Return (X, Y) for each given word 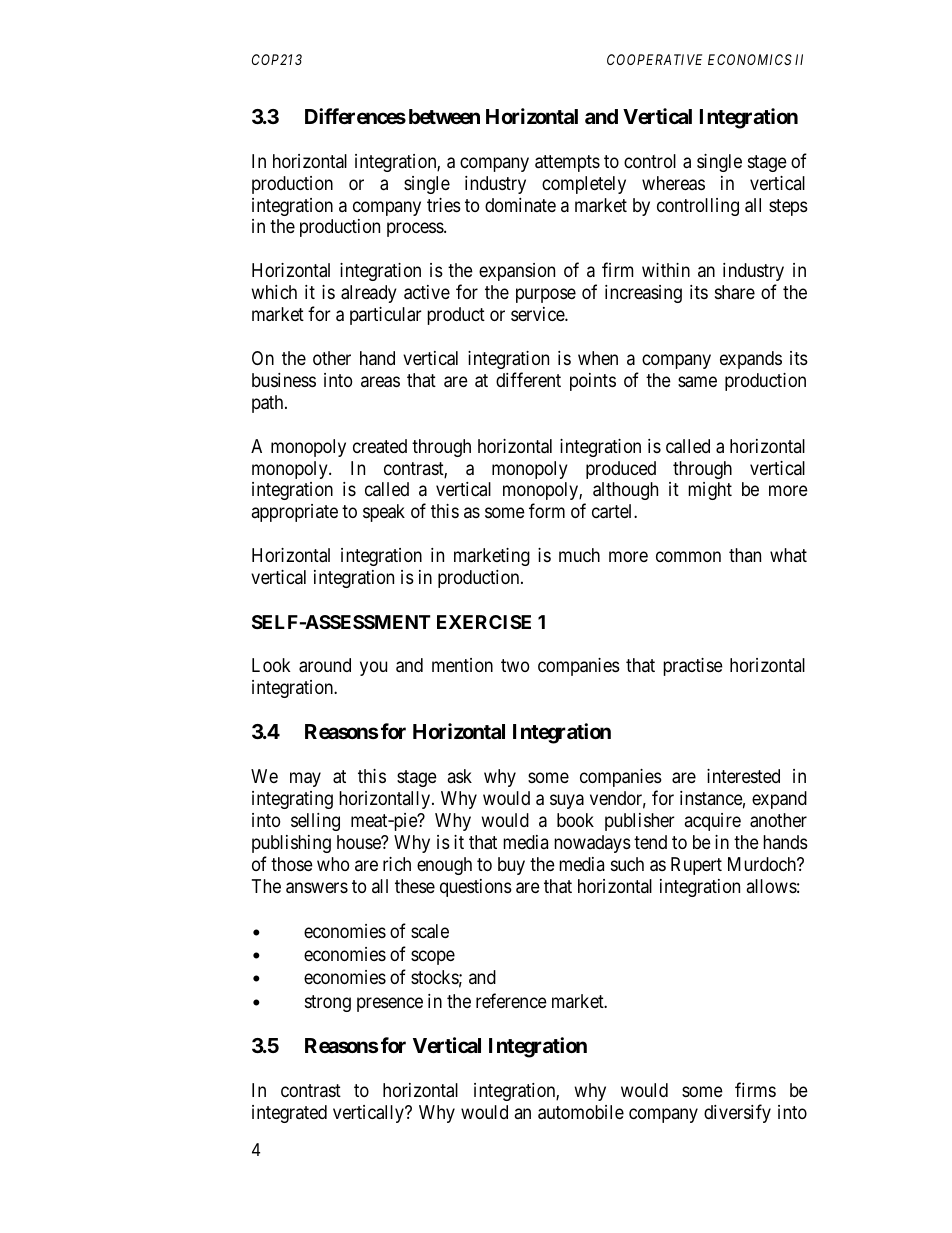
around (325, 665)
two (515, 665)
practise (693, 667)
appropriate (295, 513)
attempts (567, 163)
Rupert (696, 866)
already (369, 294)
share (735, 292)
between (444, 116)
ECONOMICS (750, 59)
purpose (546, 296)
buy (511, 866)
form (547, 511)
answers (317, 888)
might (710, 491)
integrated (289, 1114)
